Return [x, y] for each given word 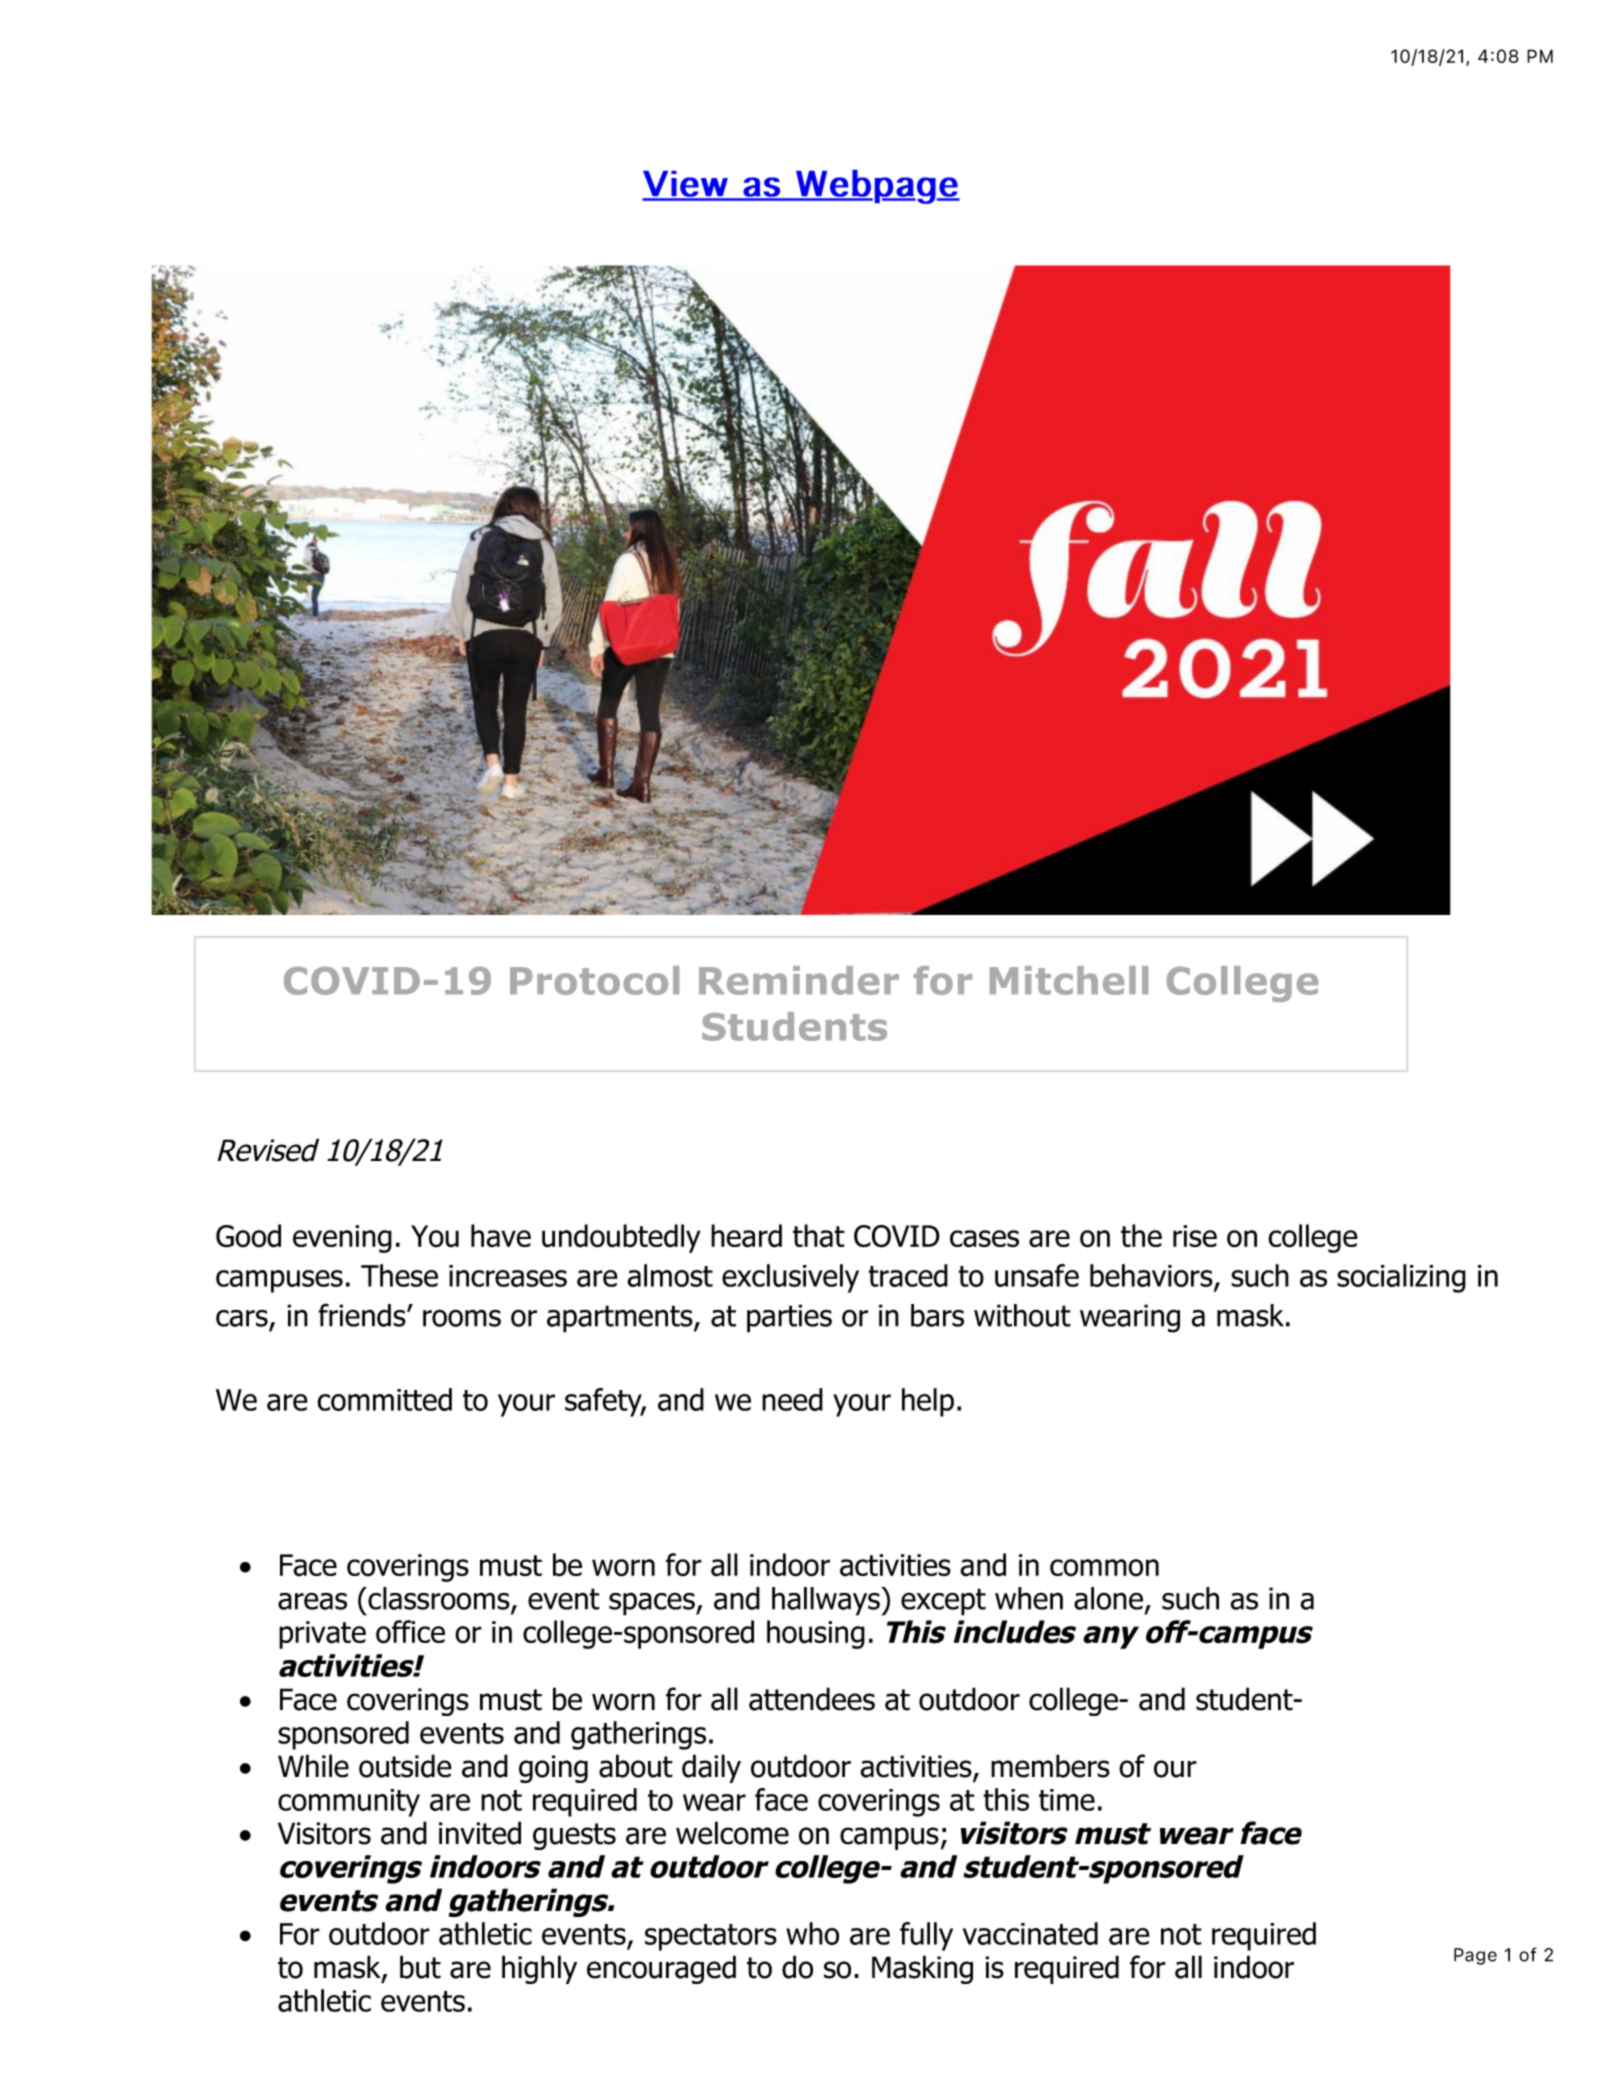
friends [363, 1315]
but [420, 1967]
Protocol [594, 980]
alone [1108, 1598]
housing [816, 1634]
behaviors [1152, 1277]
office [410, 1632]
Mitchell [1069, 980]
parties [789, 1318]
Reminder [799, 980]
